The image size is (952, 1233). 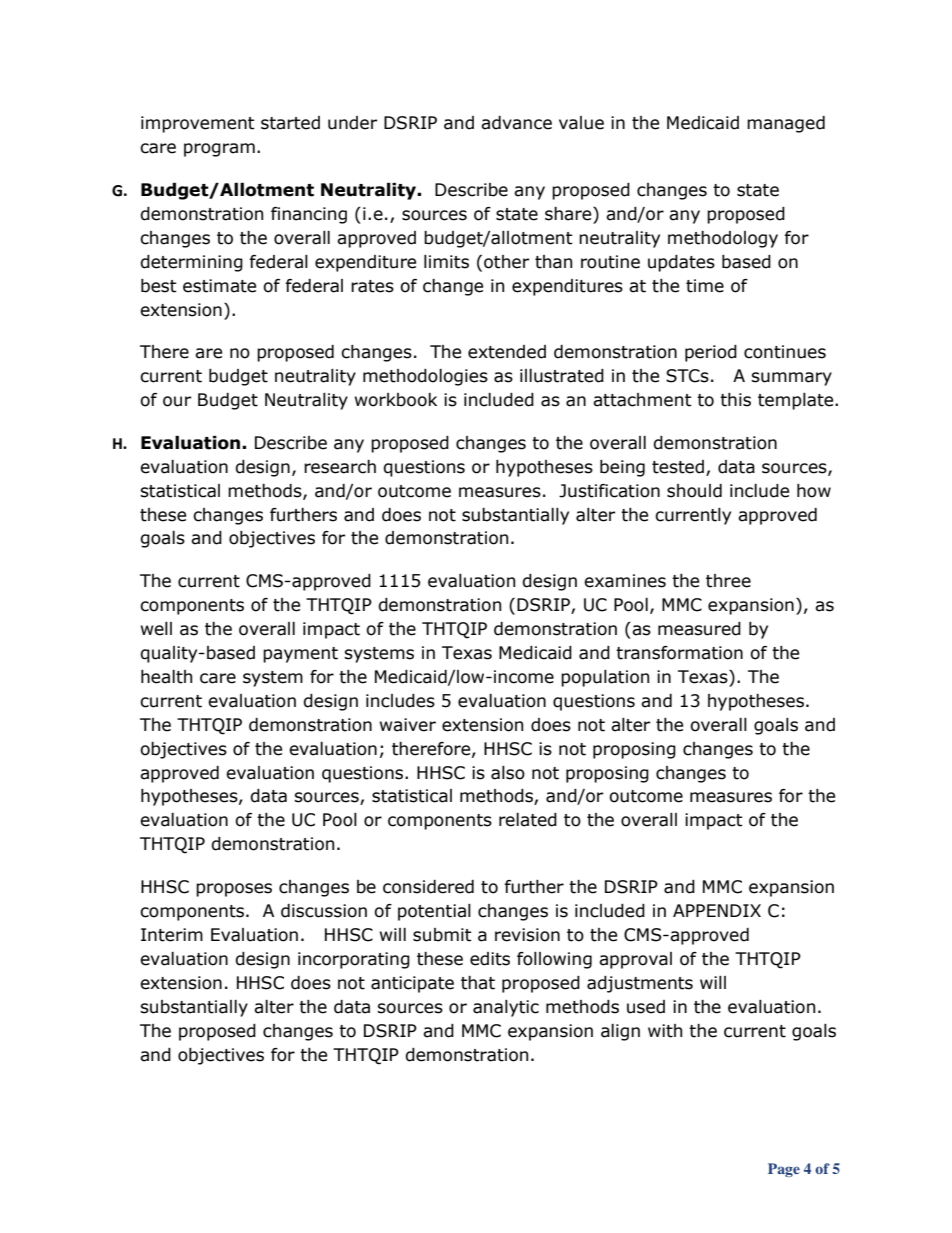 I want to click on managed, so click(x=786, y=124).
